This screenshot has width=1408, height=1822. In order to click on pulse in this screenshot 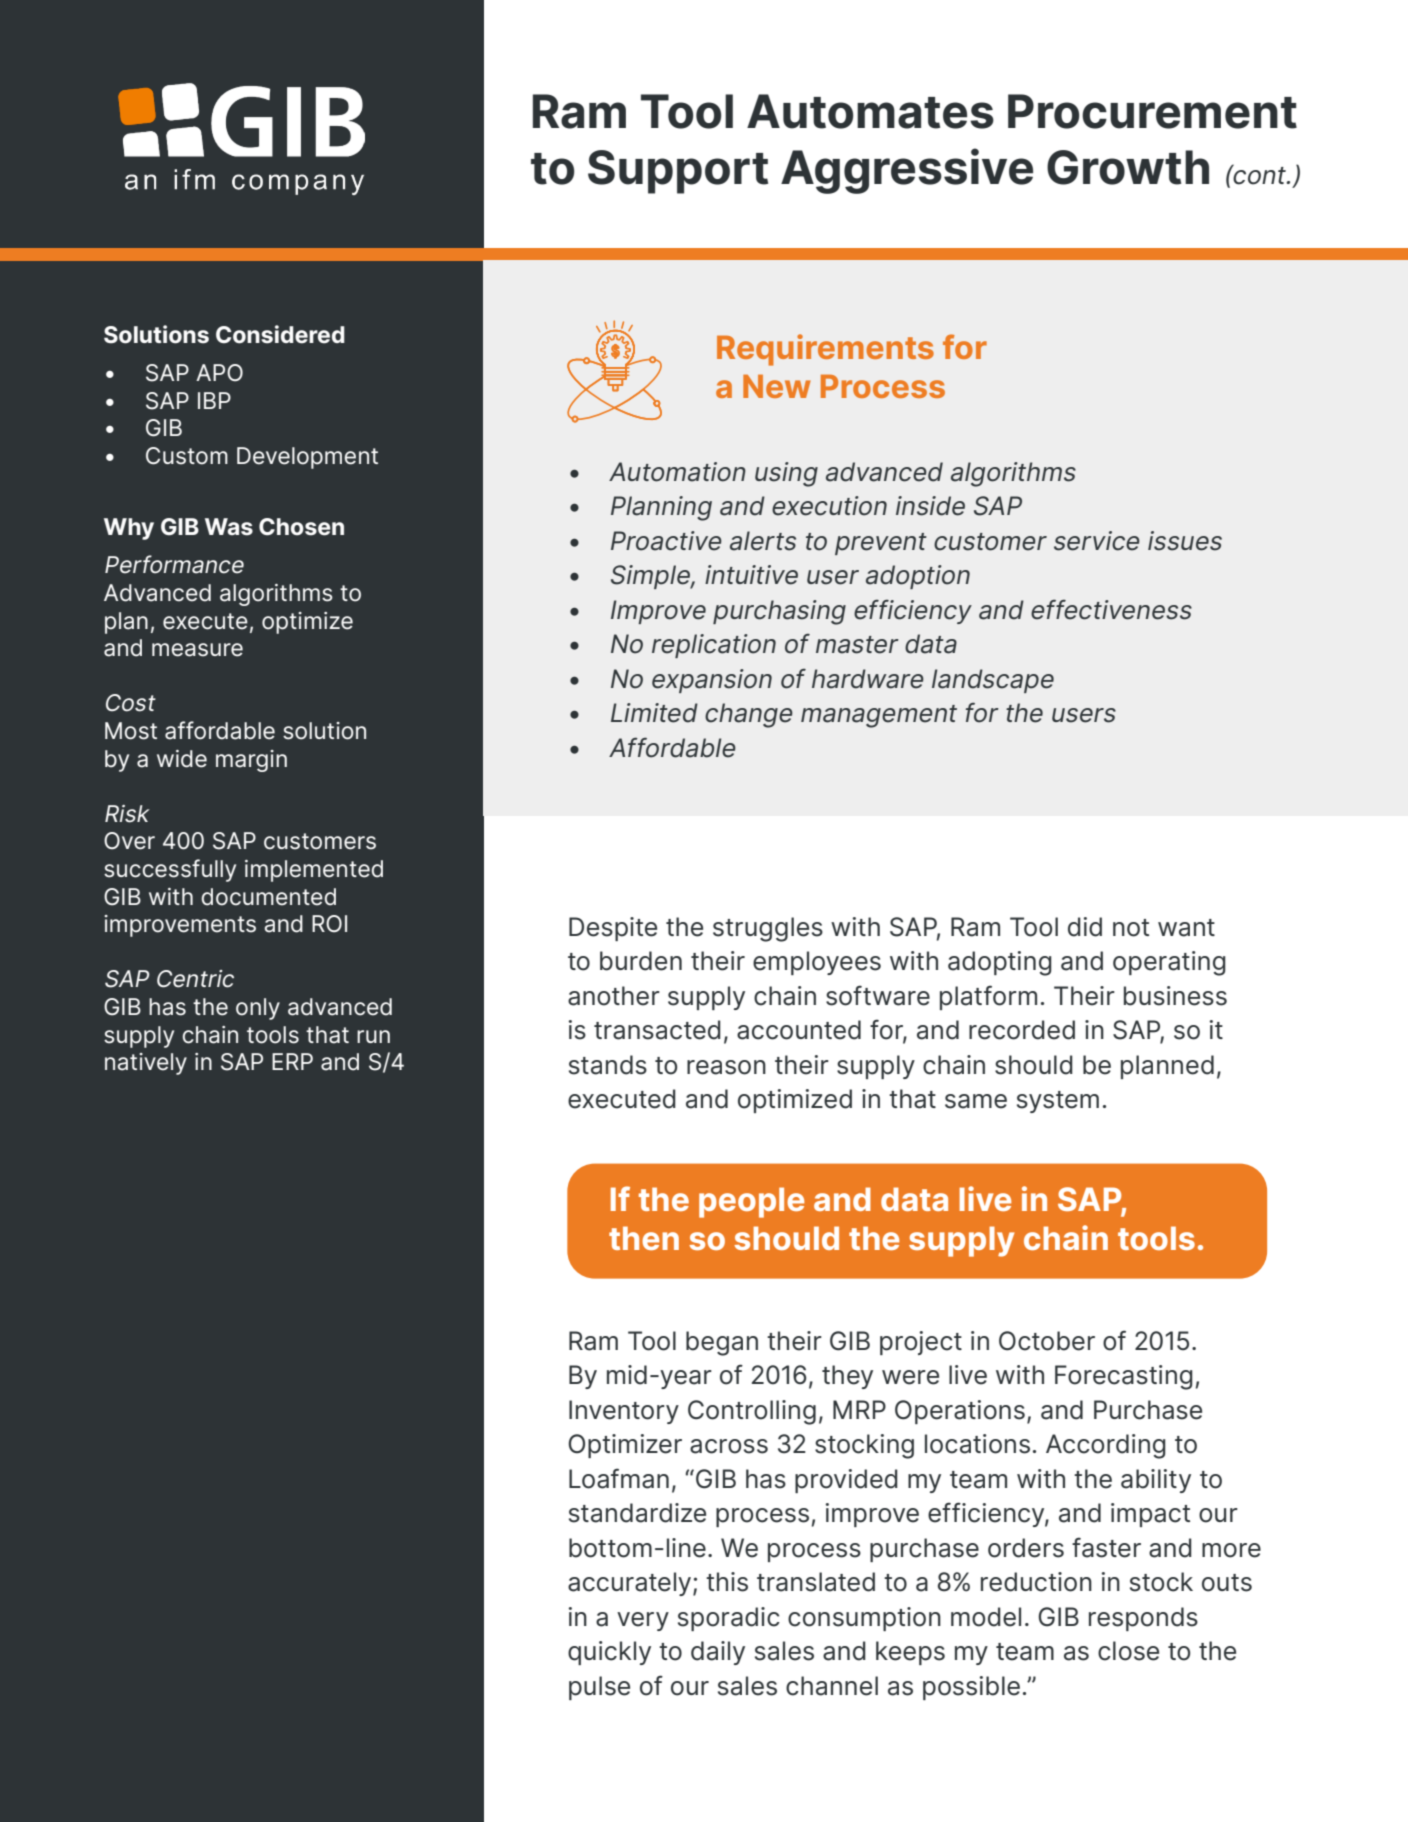, I will do `click(599, 1688)`.
